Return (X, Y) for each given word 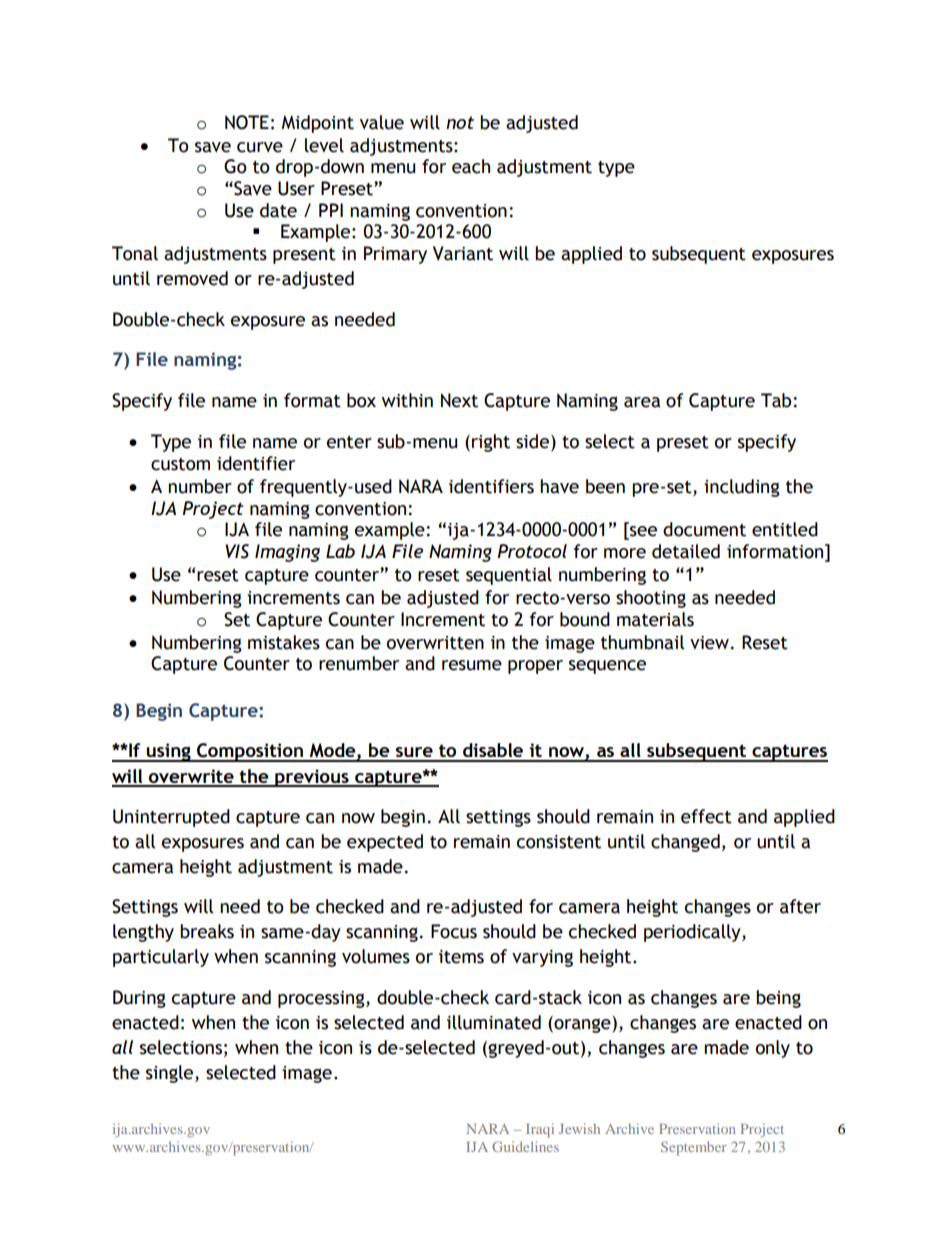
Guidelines (525, 1146)
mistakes (284, 642)
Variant (463, 253)
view (709, 643)
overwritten (435, 643)
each (471, 166)
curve (260, 147)
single (171, 1074)
